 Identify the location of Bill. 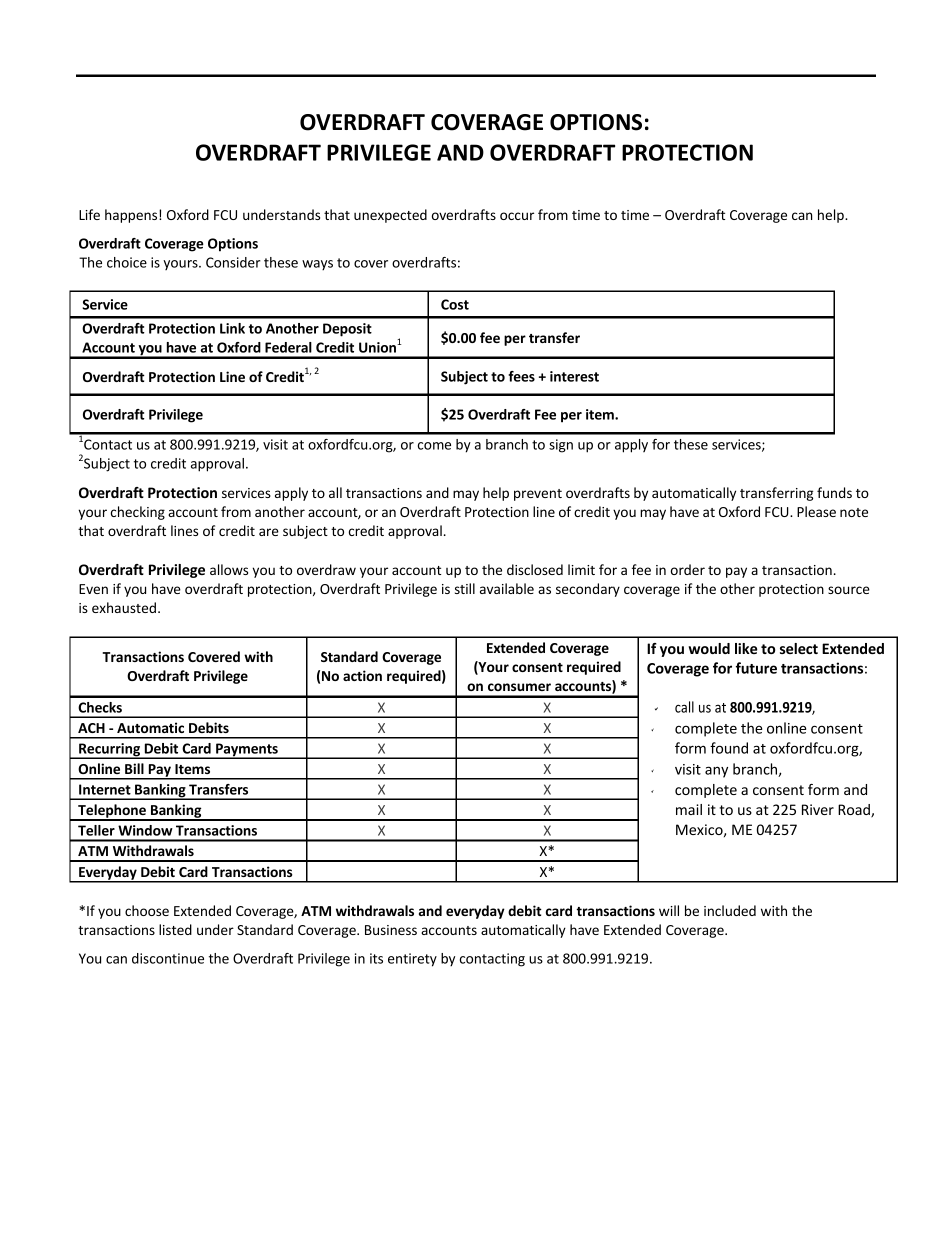
(134, 768).
